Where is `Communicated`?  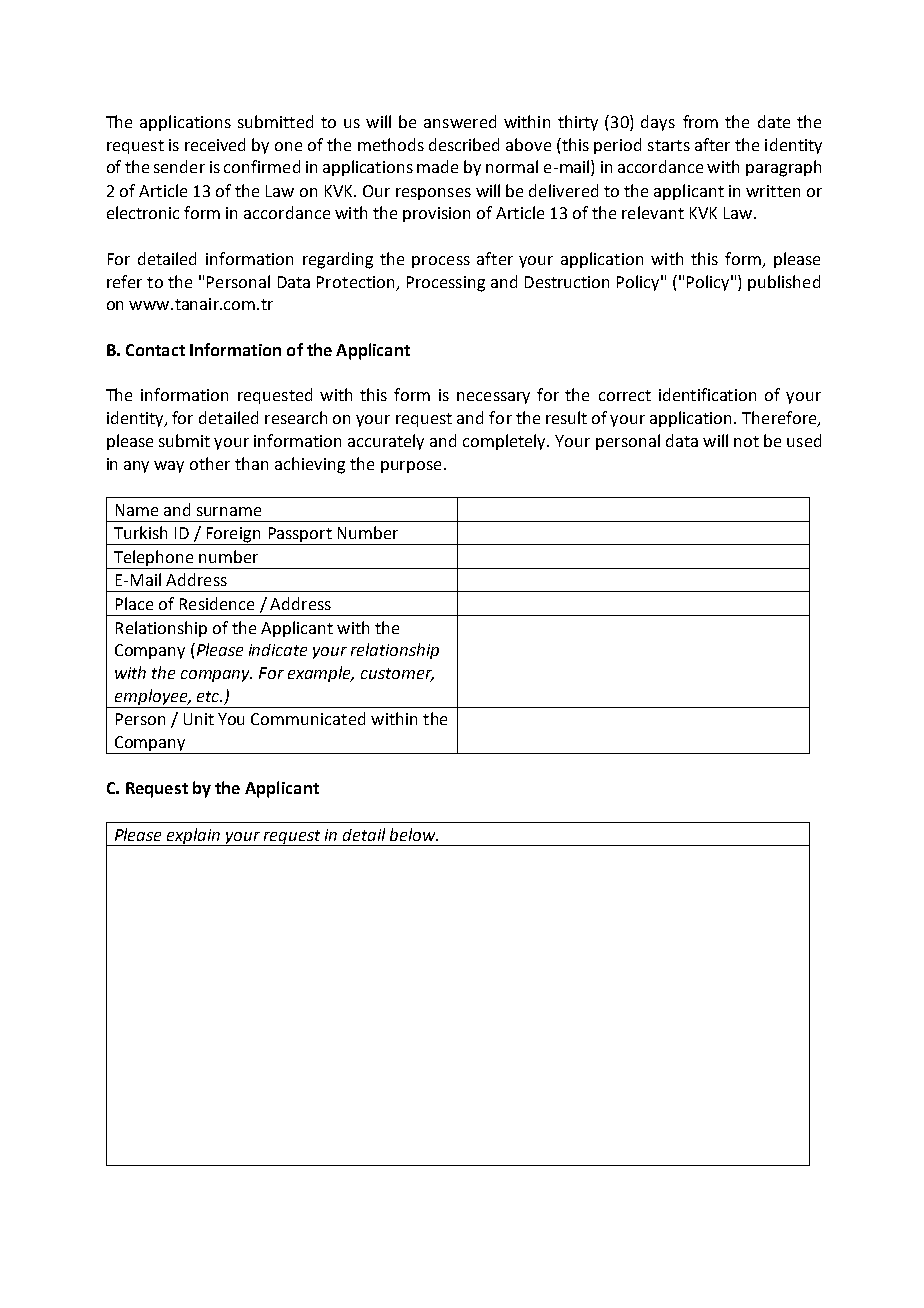
Communicated is located at coordinates (308, 718).
